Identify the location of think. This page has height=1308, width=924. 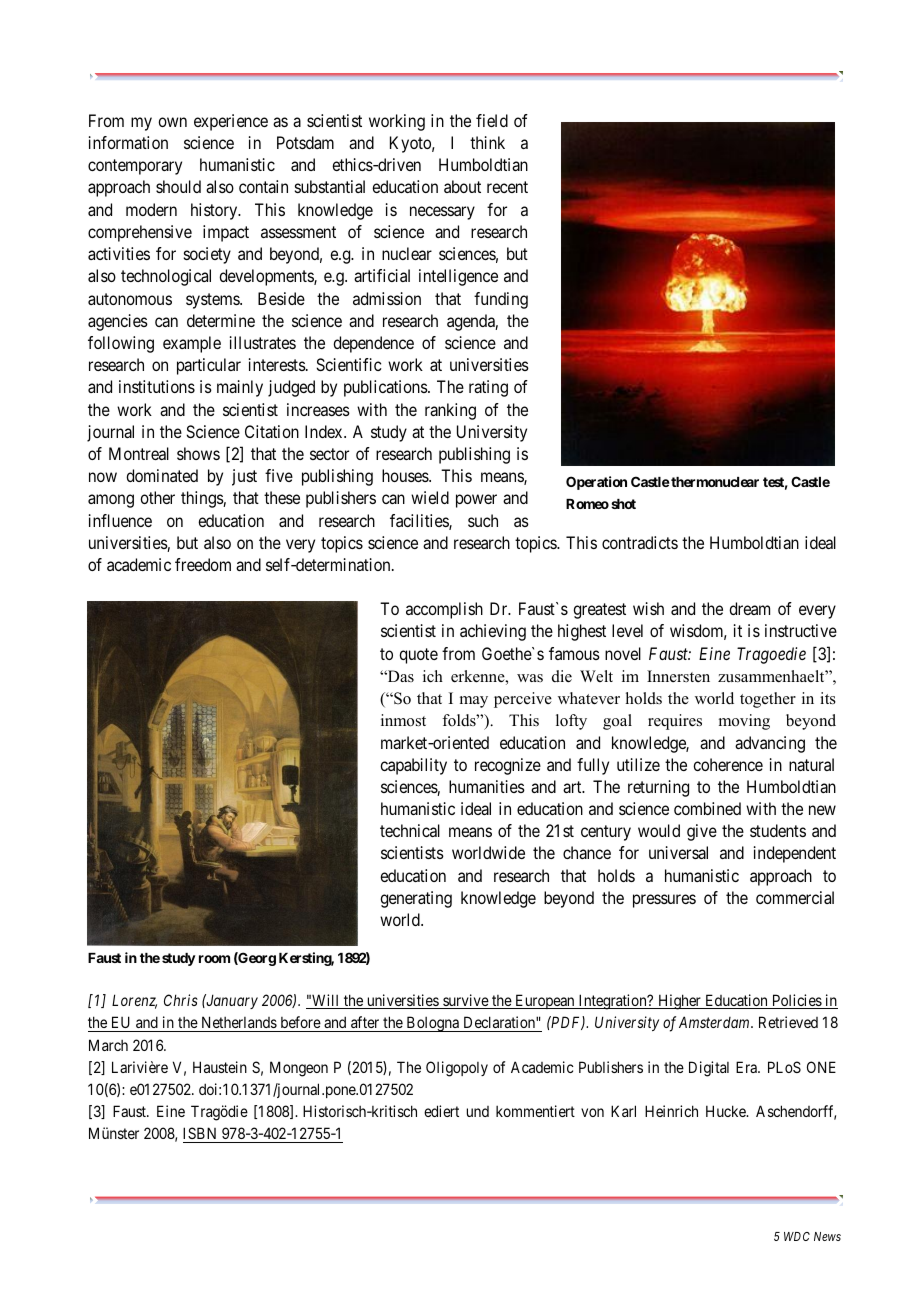
(487, 142).
